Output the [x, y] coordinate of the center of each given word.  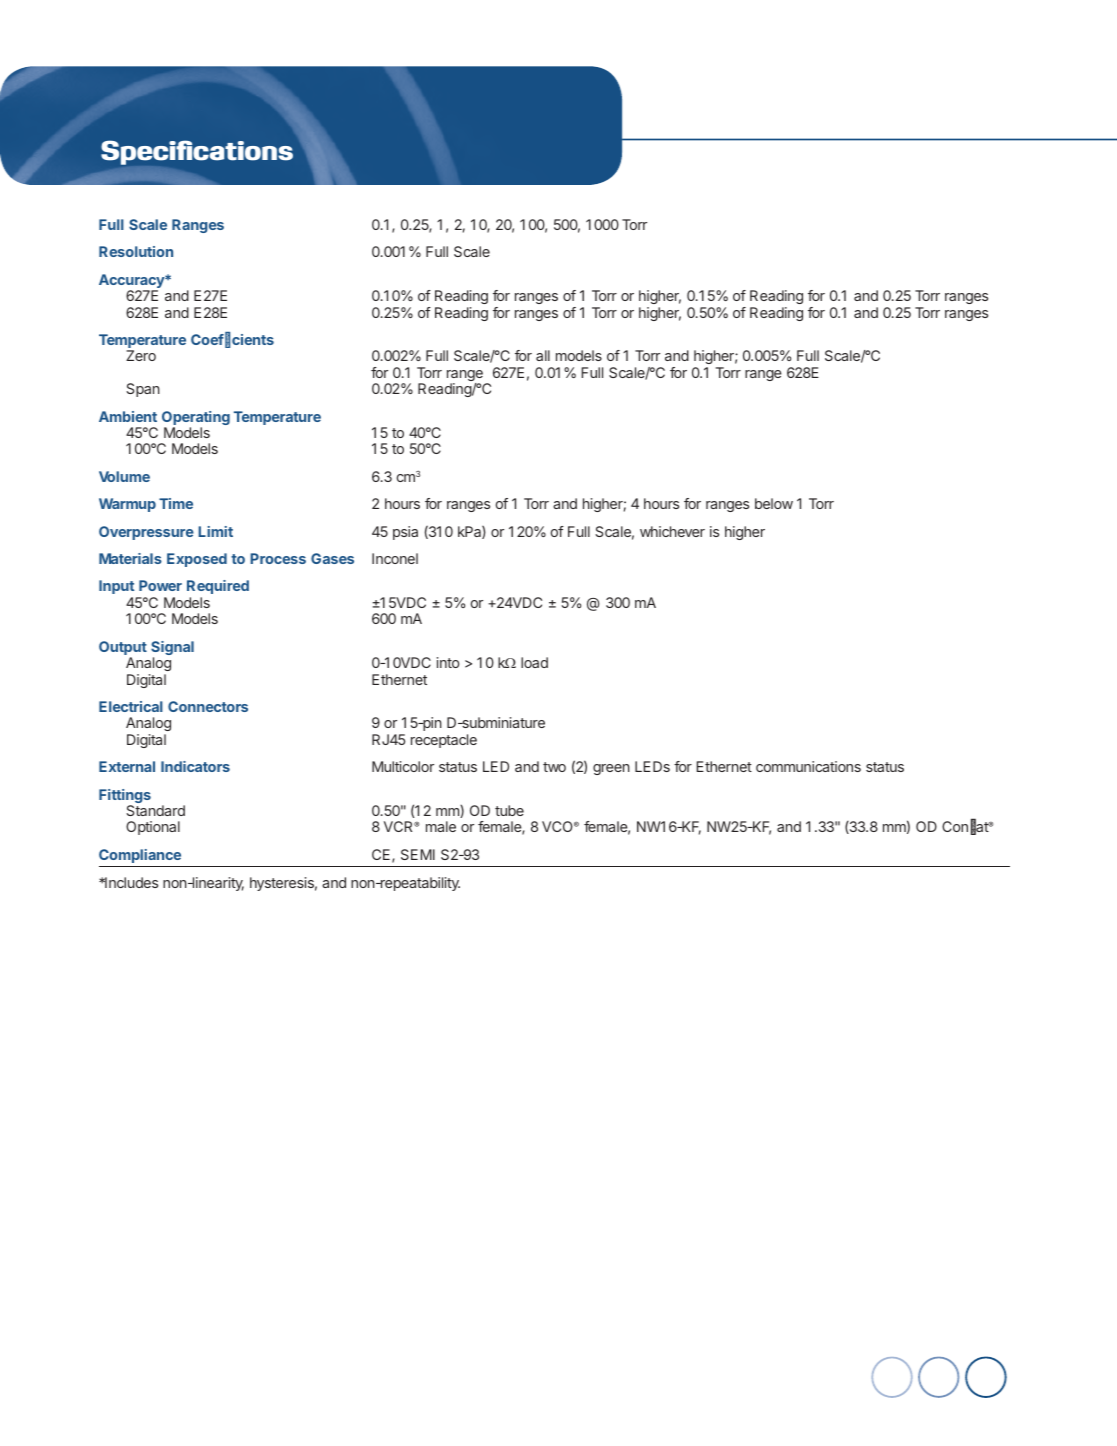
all [543, 355]
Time [176, 503]
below [774, 503]
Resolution [136, 251]
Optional [153, 828]
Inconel [395, 558]
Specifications [197, 152]
